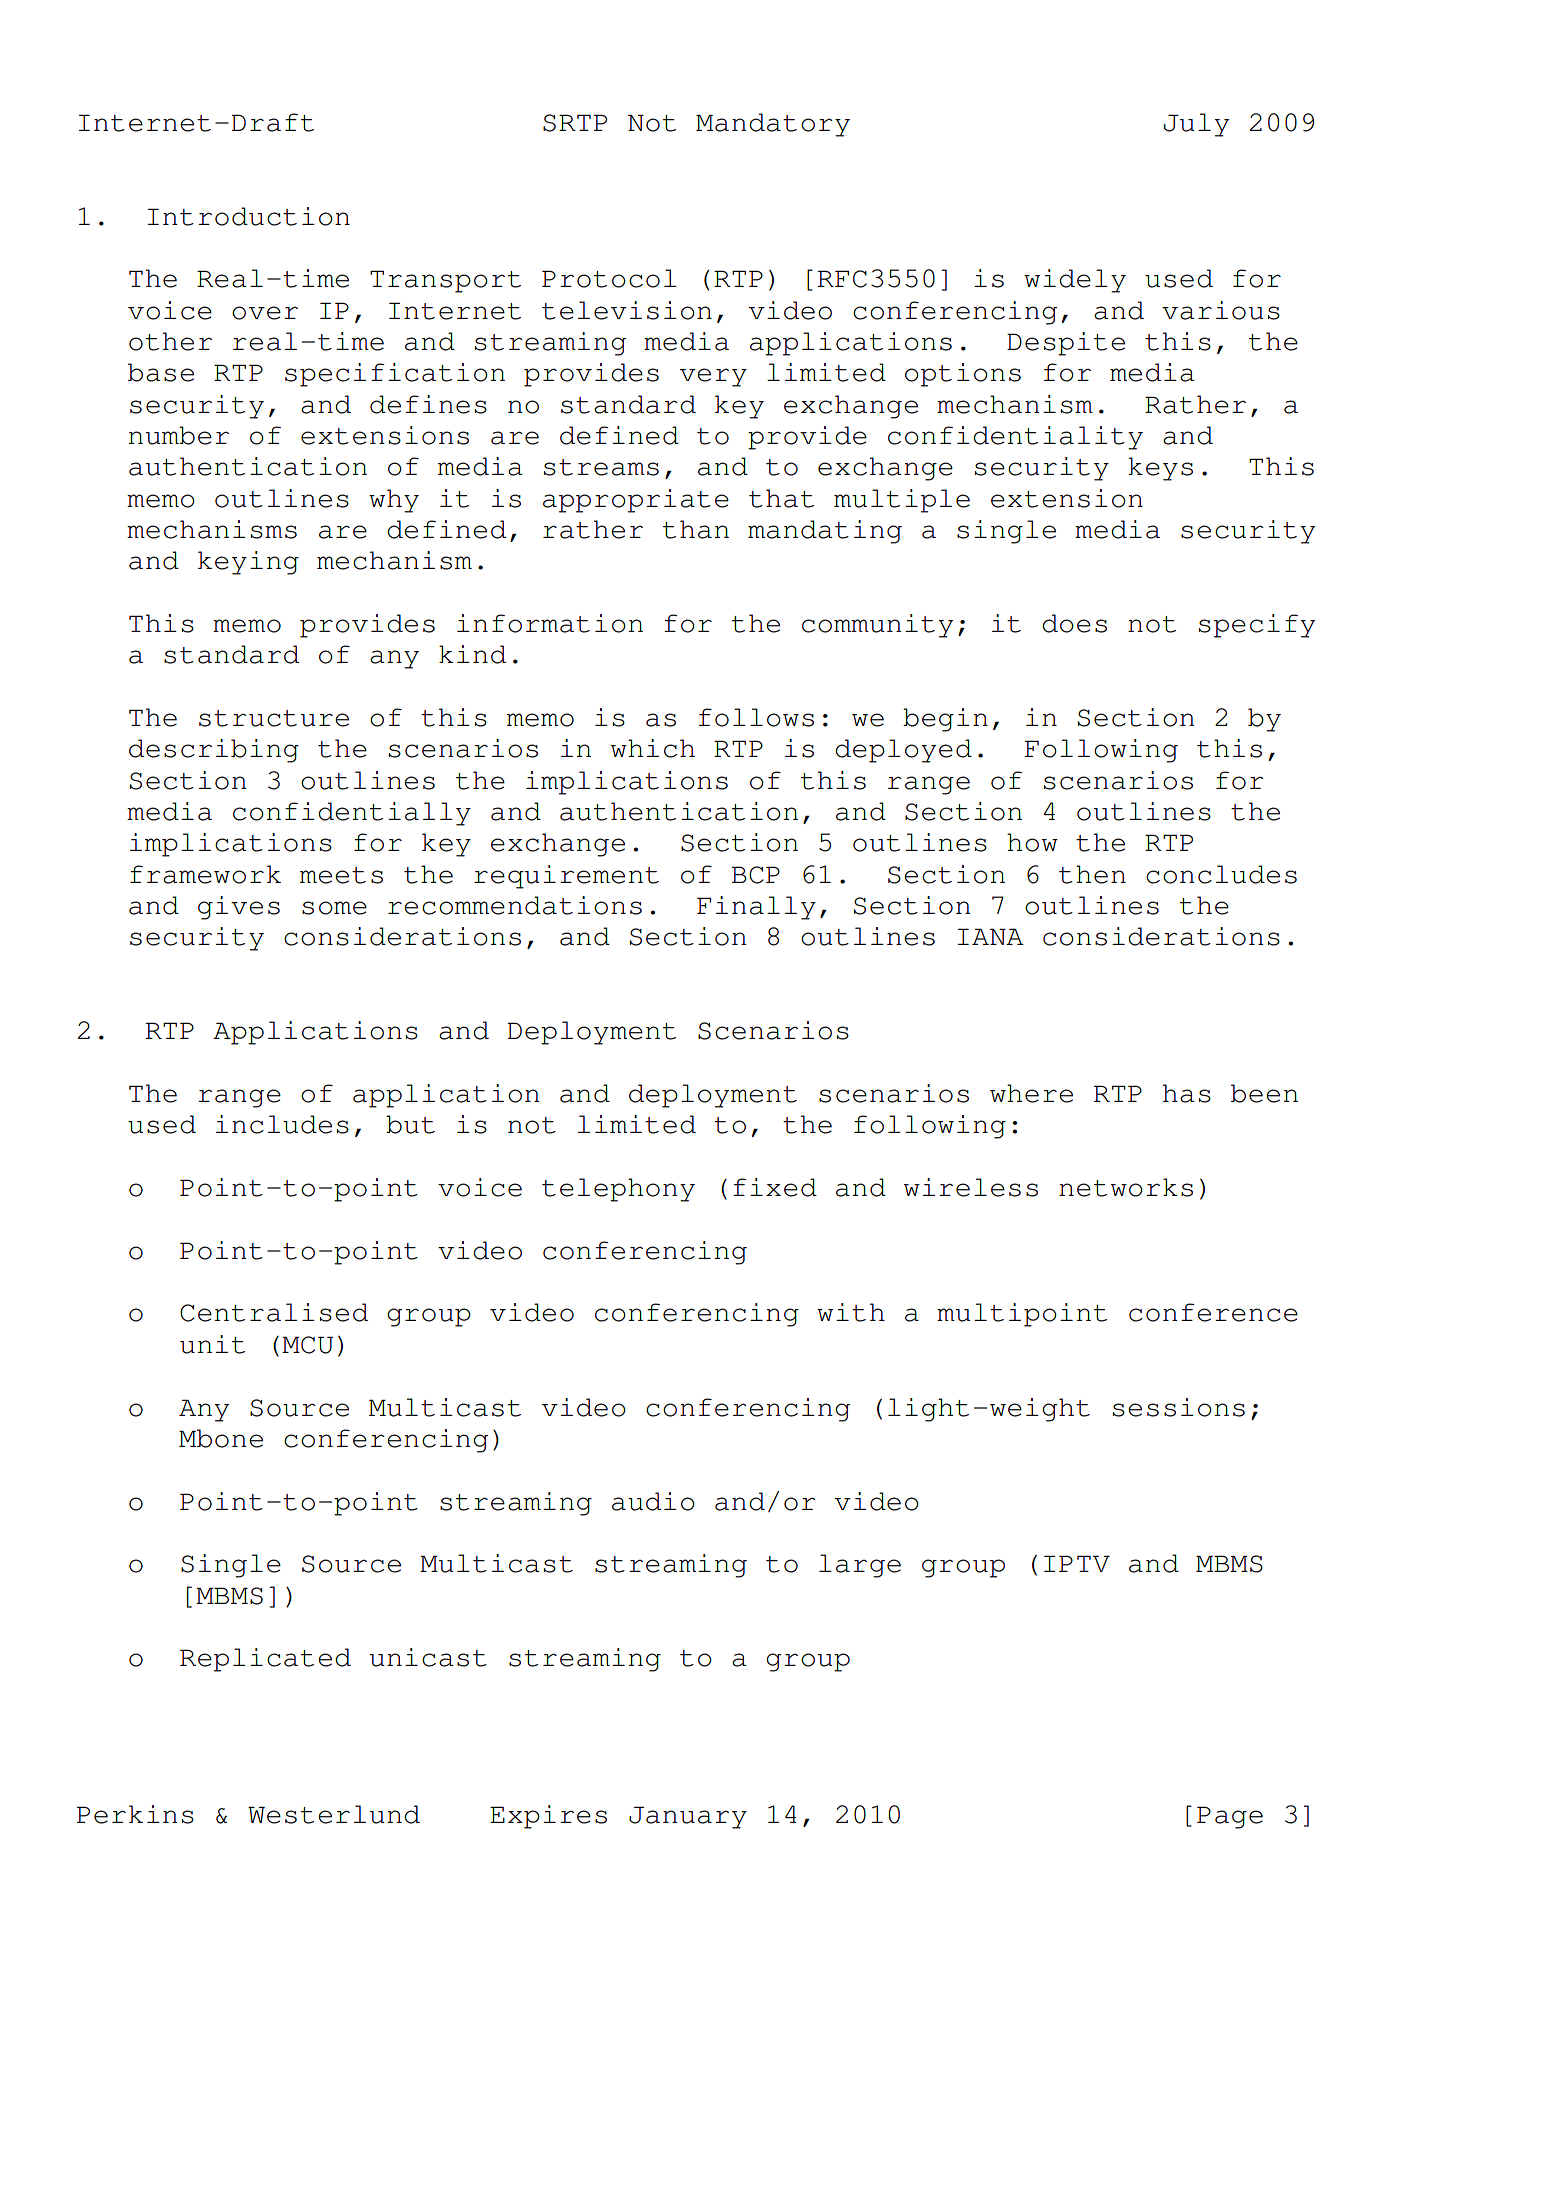 The image size is (1554, 2199). I want to click on Westerlund, so click(334, 1814).
